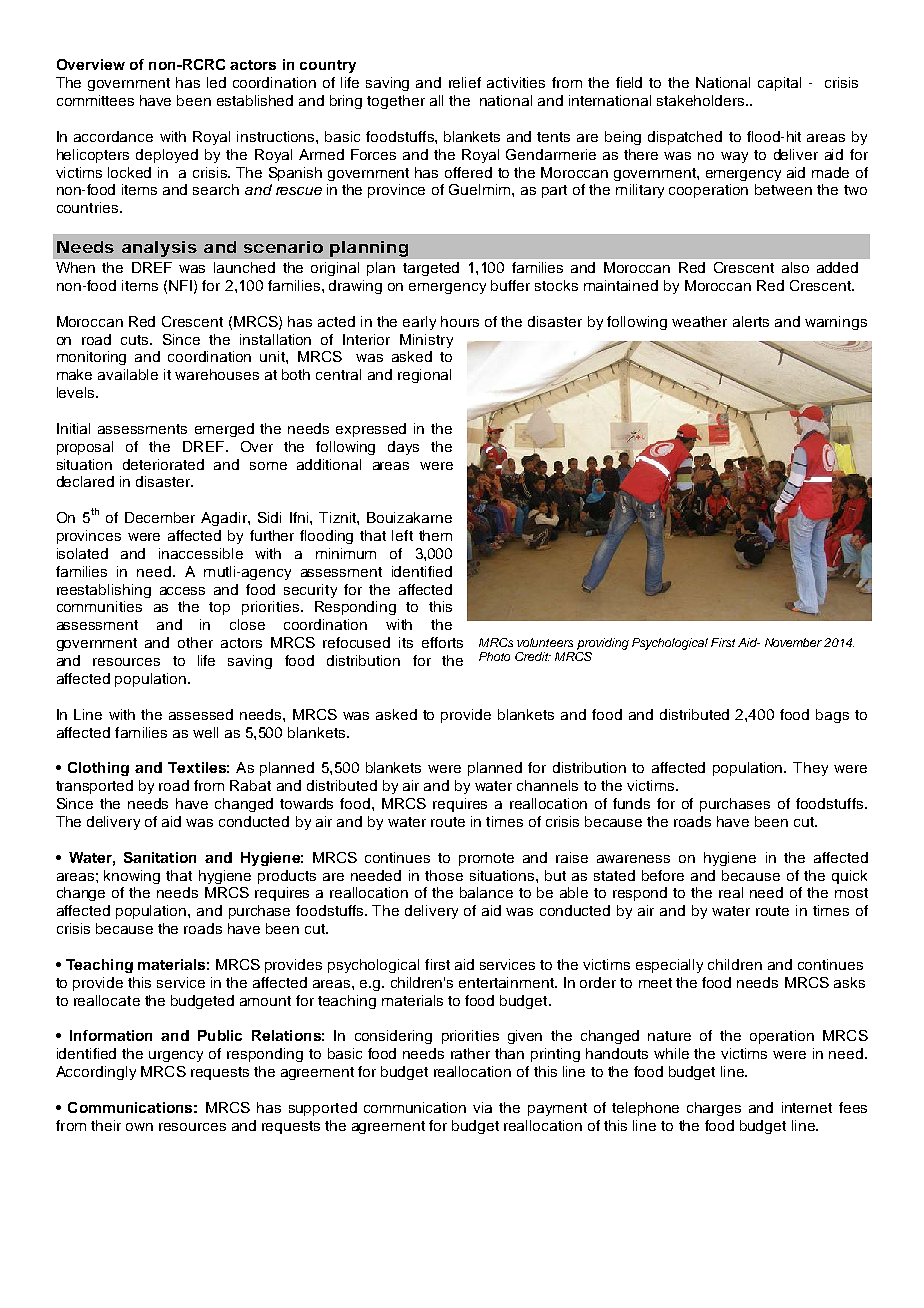 Image resolution: width=924 pixels, height=1308 pixels. What do you see at coordinates (486, 859) in the screenshot?
I see `promote` at bounding box center [486, 859].
